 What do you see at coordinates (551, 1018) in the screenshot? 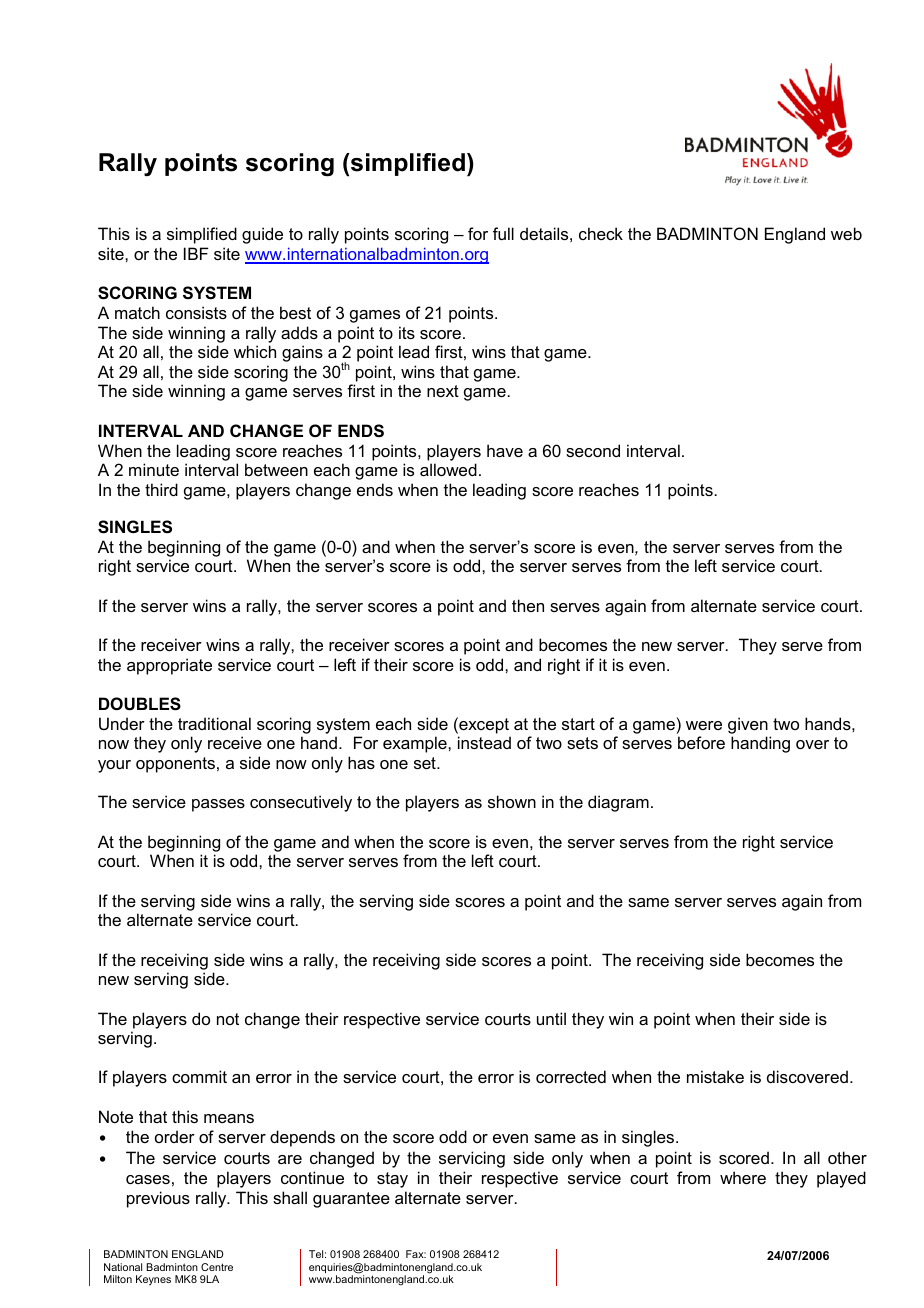
I see `until` at bounding box center [551, 1018].
